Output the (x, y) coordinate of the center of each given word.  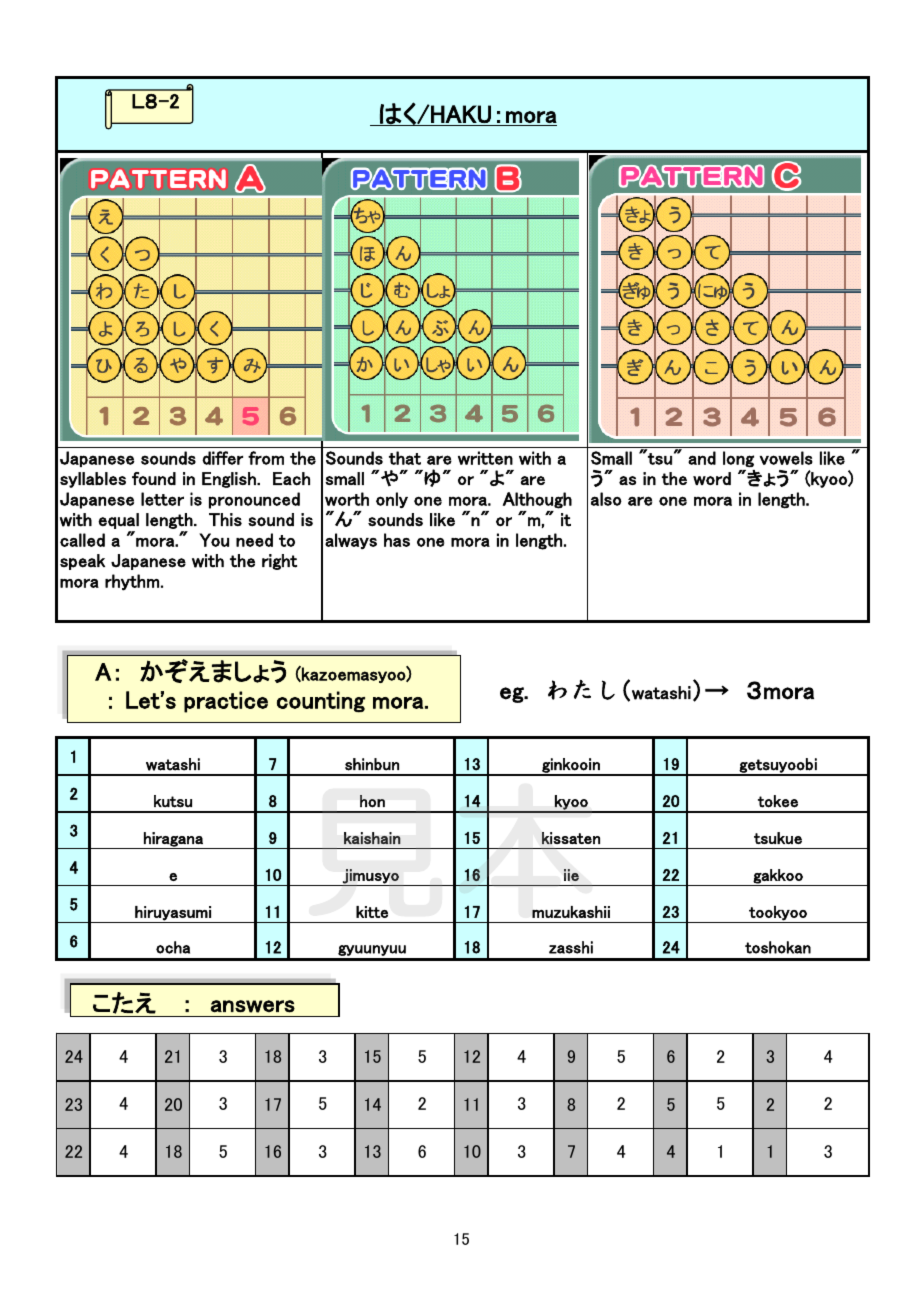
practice (226, 702)
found (154, 478)
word (712, 478)
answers (253, 1006)
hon (372, 801)
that (405, 458)
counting (321, 702)
